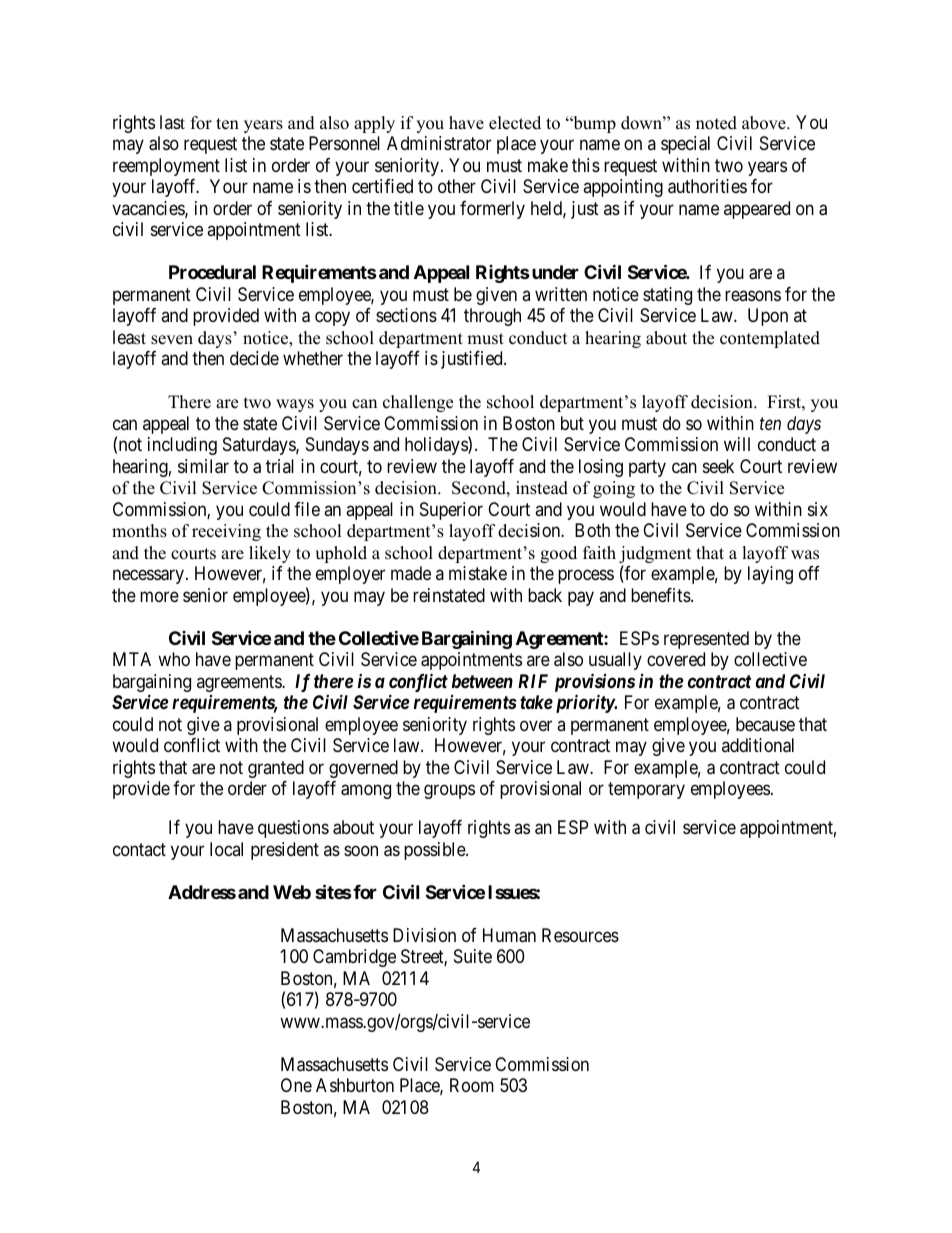 This screenshot has width=952, height=1233. I want to click on receiving, so click(226, 532).
